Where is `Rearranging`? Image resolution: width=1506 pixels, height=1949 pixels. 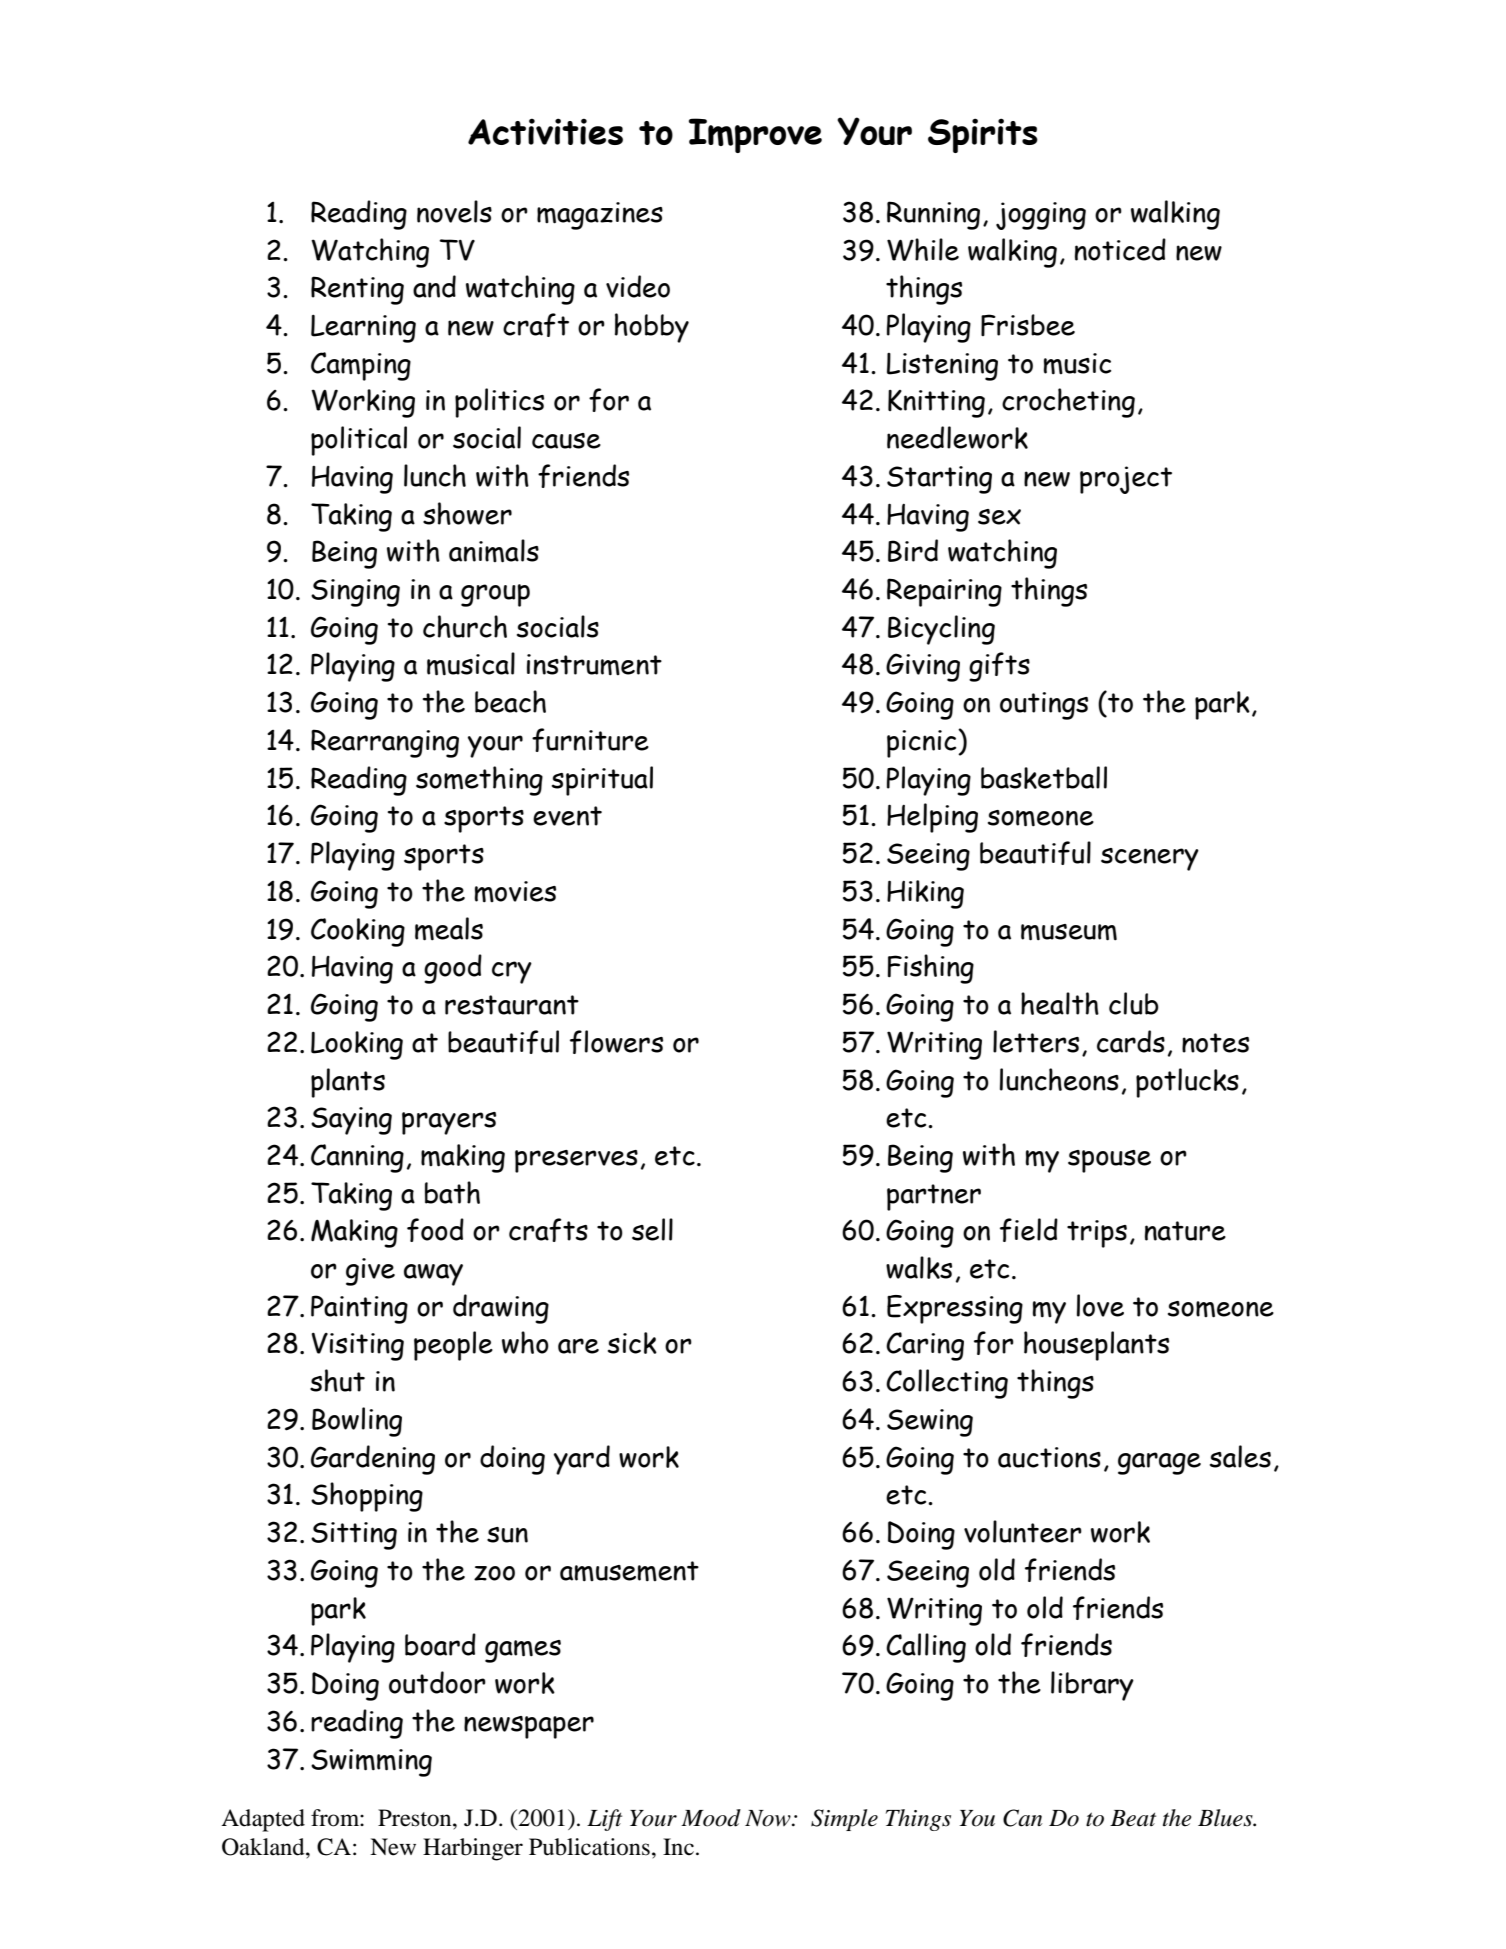 Rearranging is located at coordinates (385, 743).
